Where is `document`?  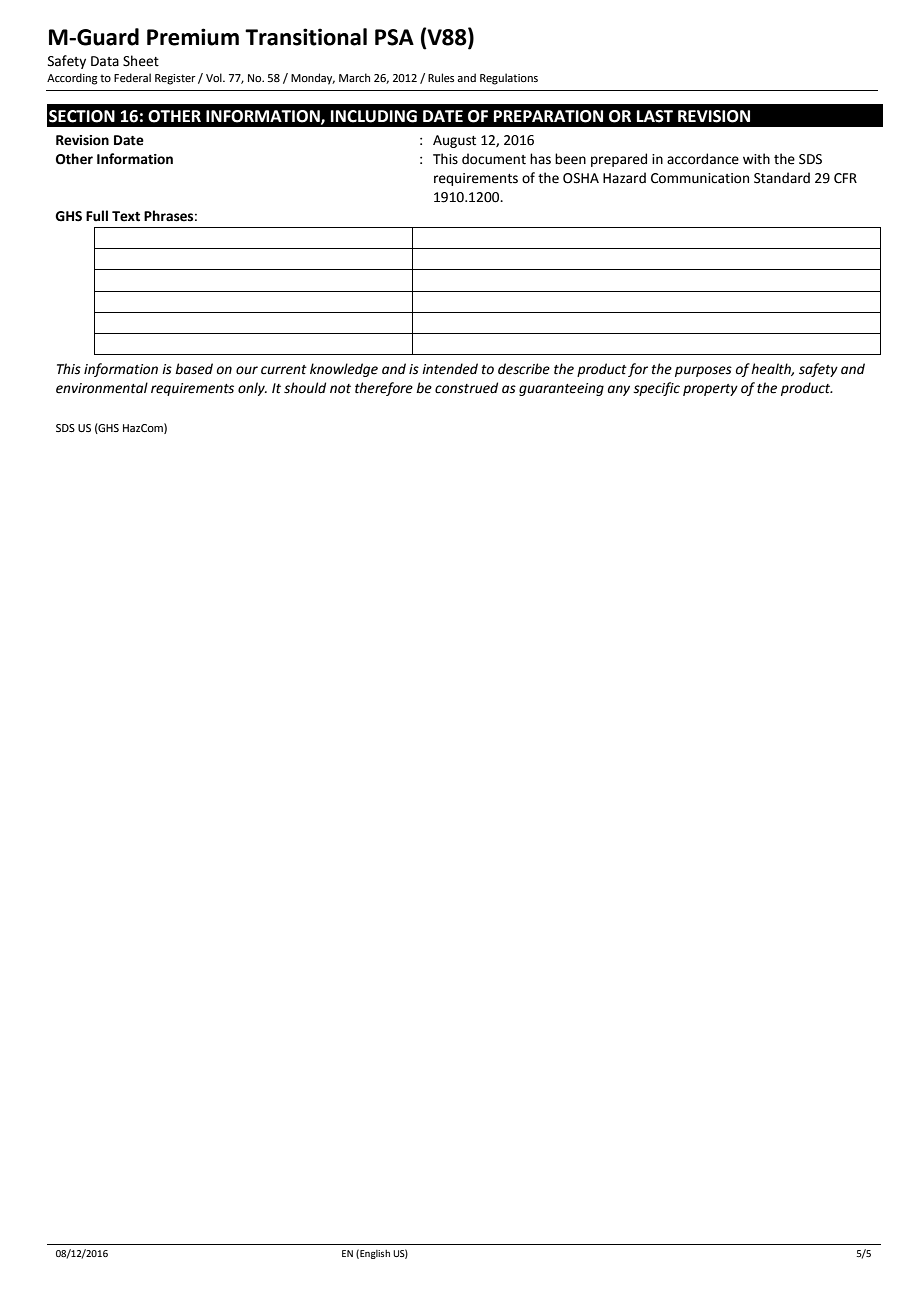
document is located at coordinates (494, 159).
